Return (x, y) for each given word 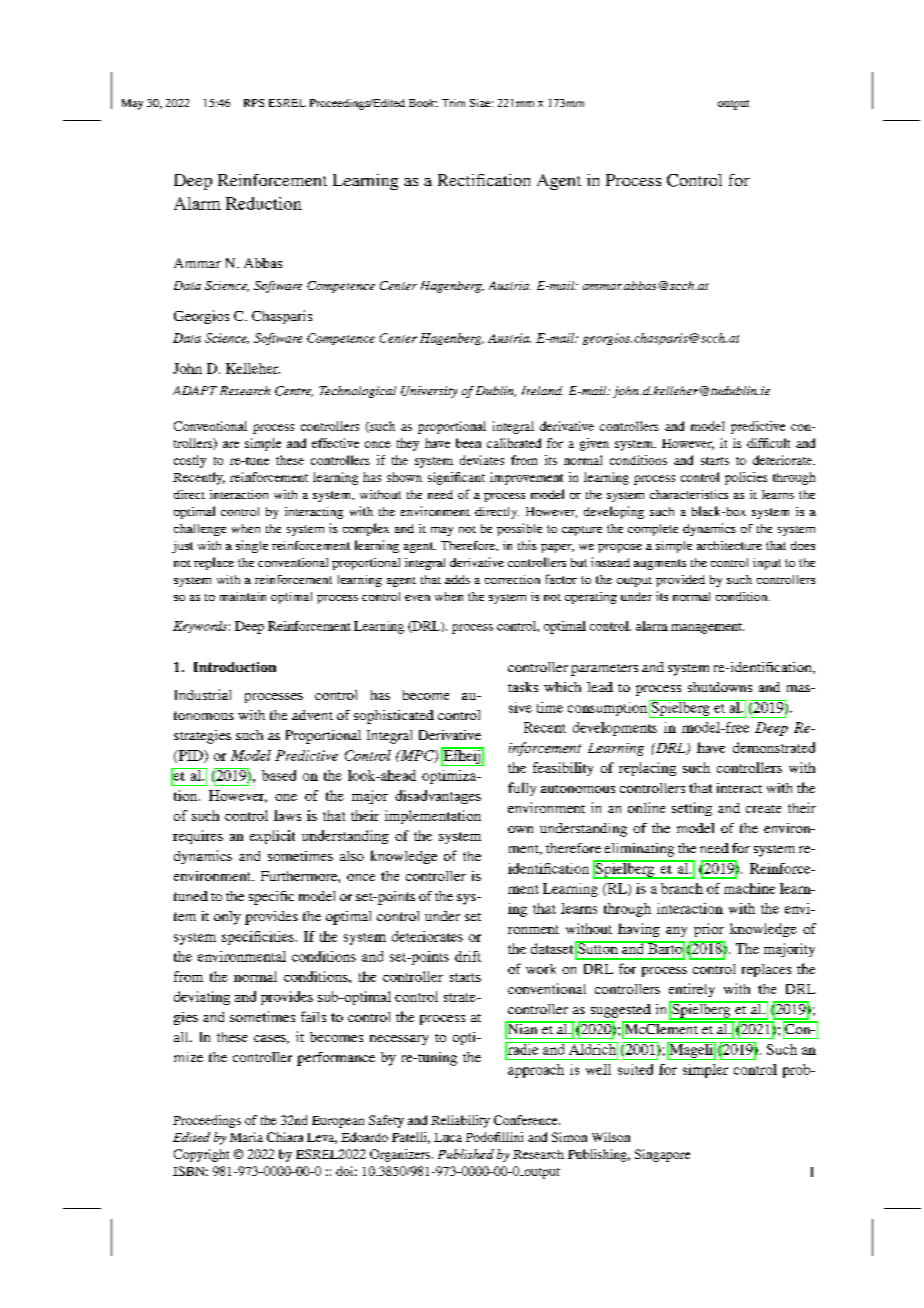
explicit (272, 837)
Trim (453, 103)
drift (468, 956)
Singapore (662, 1155)
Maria (246, 1137)
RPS (254, 103)
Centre (294, 391)
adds (457, 579)
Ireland (542, 390)
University (429, 392)
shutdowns (720, 687)
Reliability (460, 1121)
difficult (768, 443)
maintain (243, 596)
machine (749, 888)
